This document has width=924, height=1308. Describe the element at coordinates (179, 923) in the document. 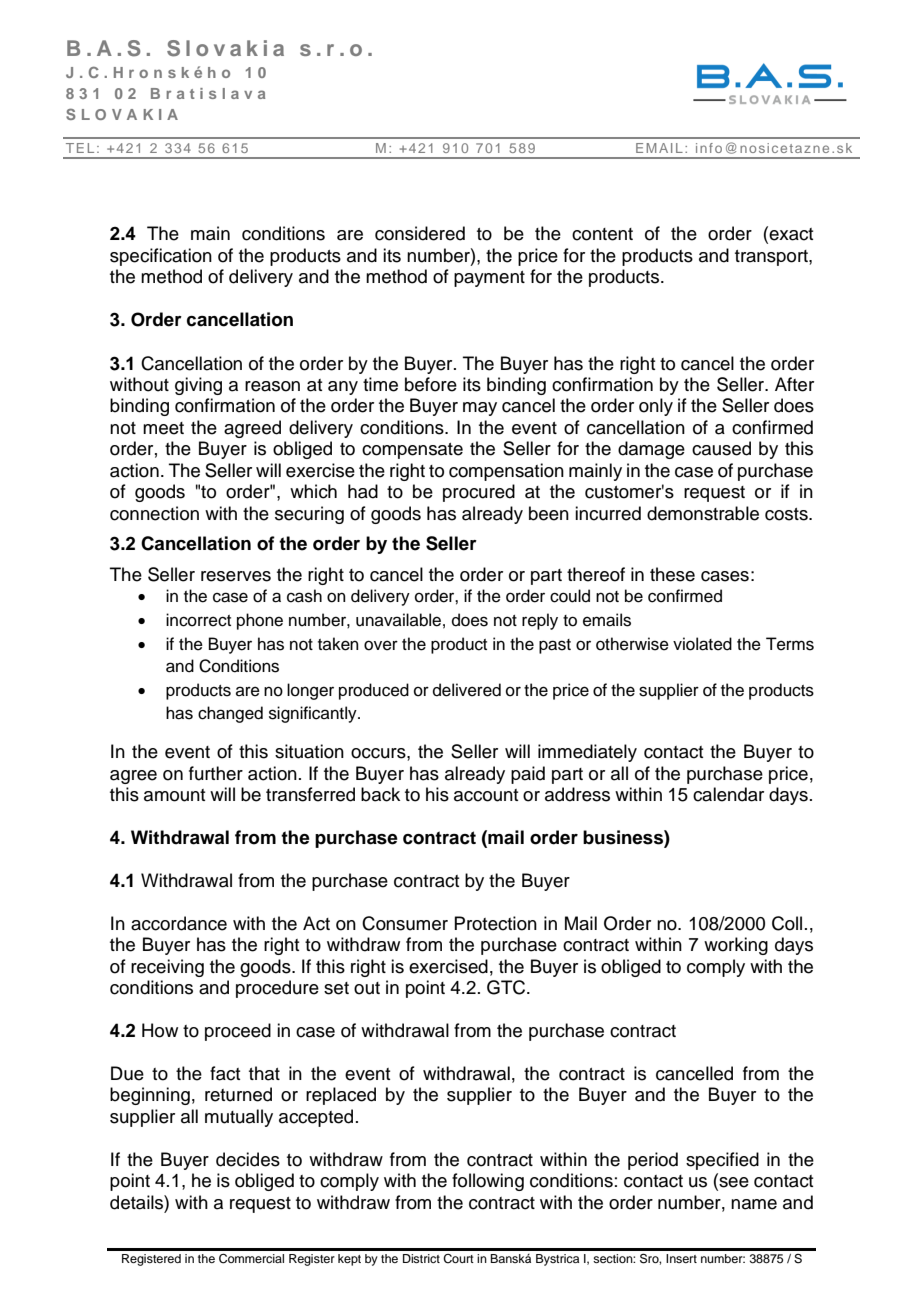

I see `accordance` at that location.
